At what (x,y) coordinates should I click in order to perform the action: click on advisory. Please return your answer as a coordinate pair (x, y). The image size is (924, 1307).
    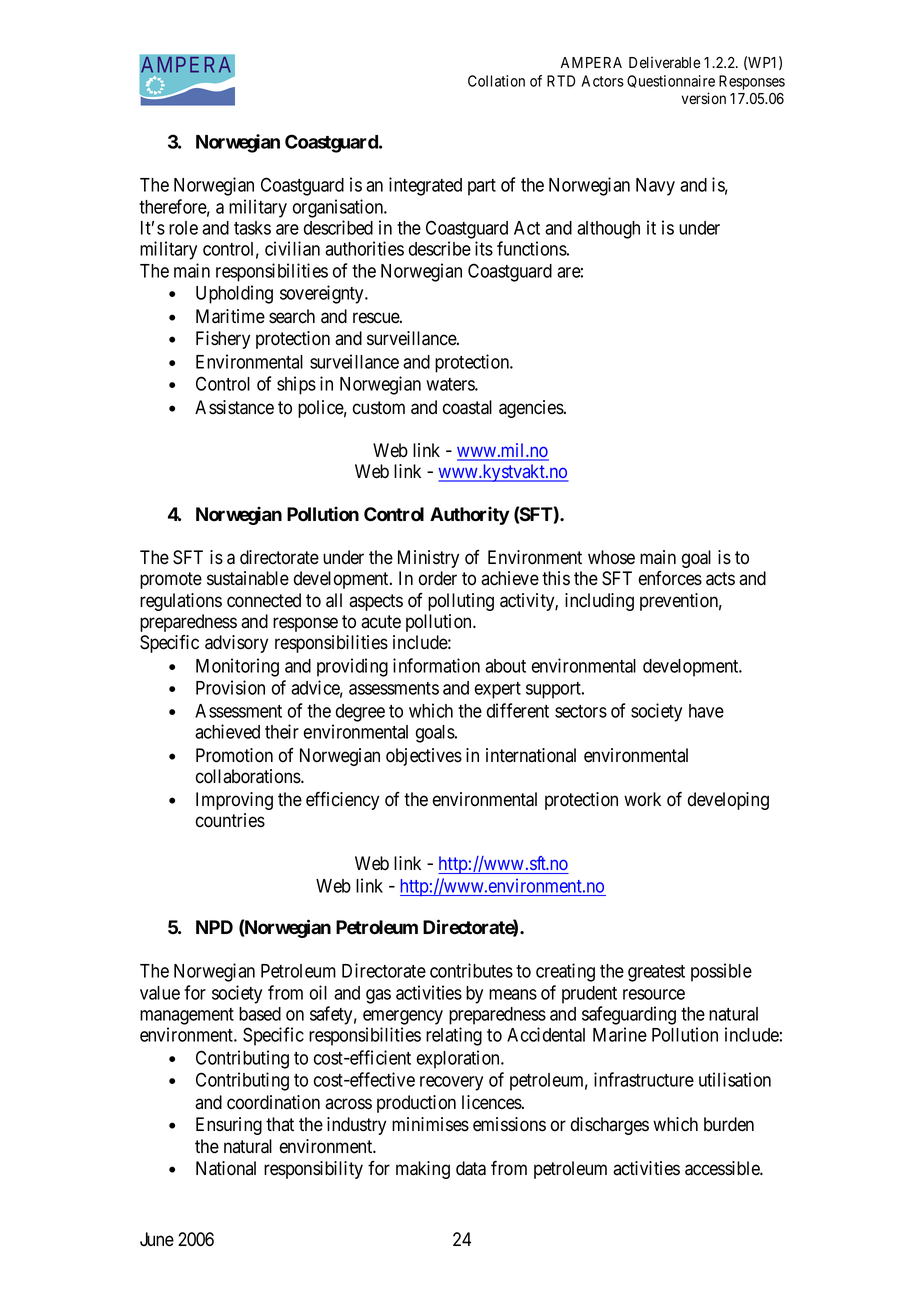
    Looking at the image, I should click on (236, 644).
